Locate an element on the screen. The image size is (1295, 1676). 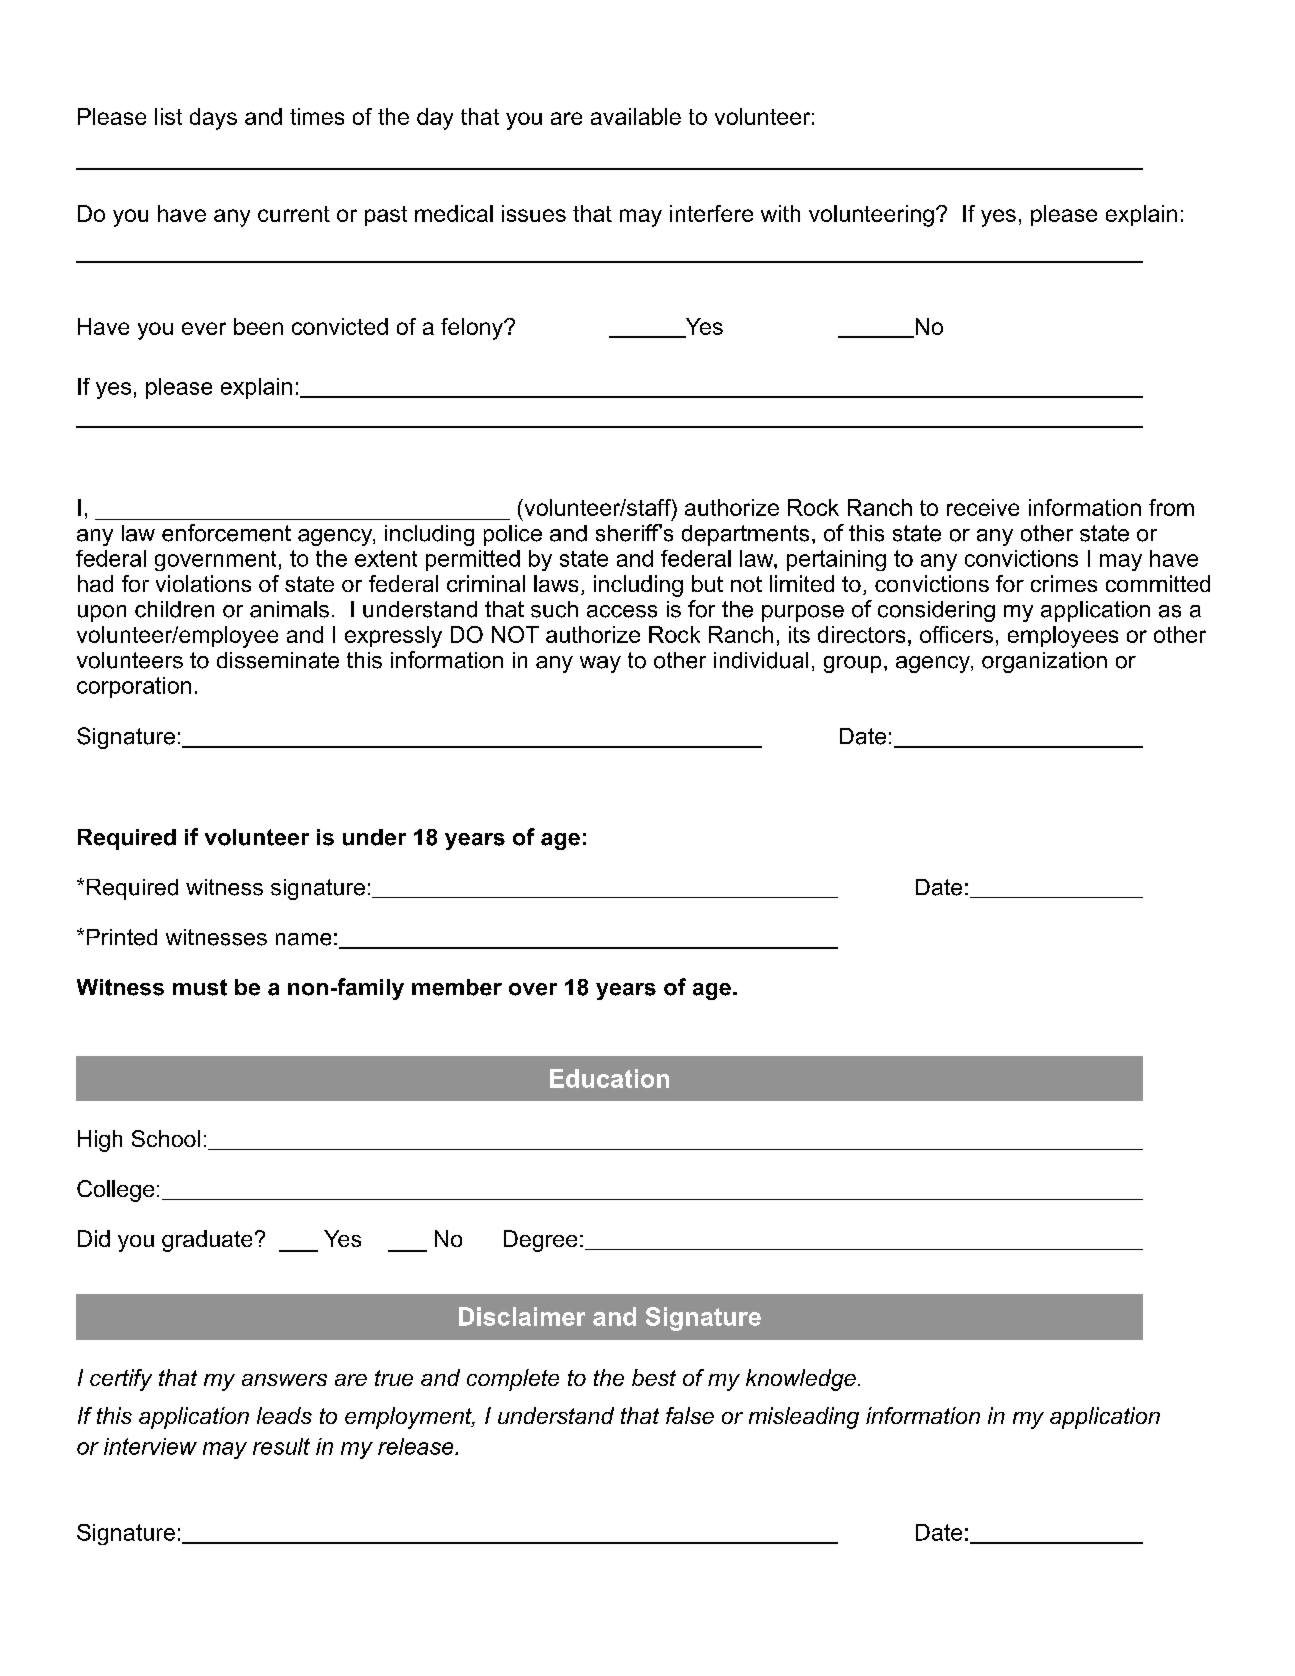
crimes is located at coordinates (1064, 583).
